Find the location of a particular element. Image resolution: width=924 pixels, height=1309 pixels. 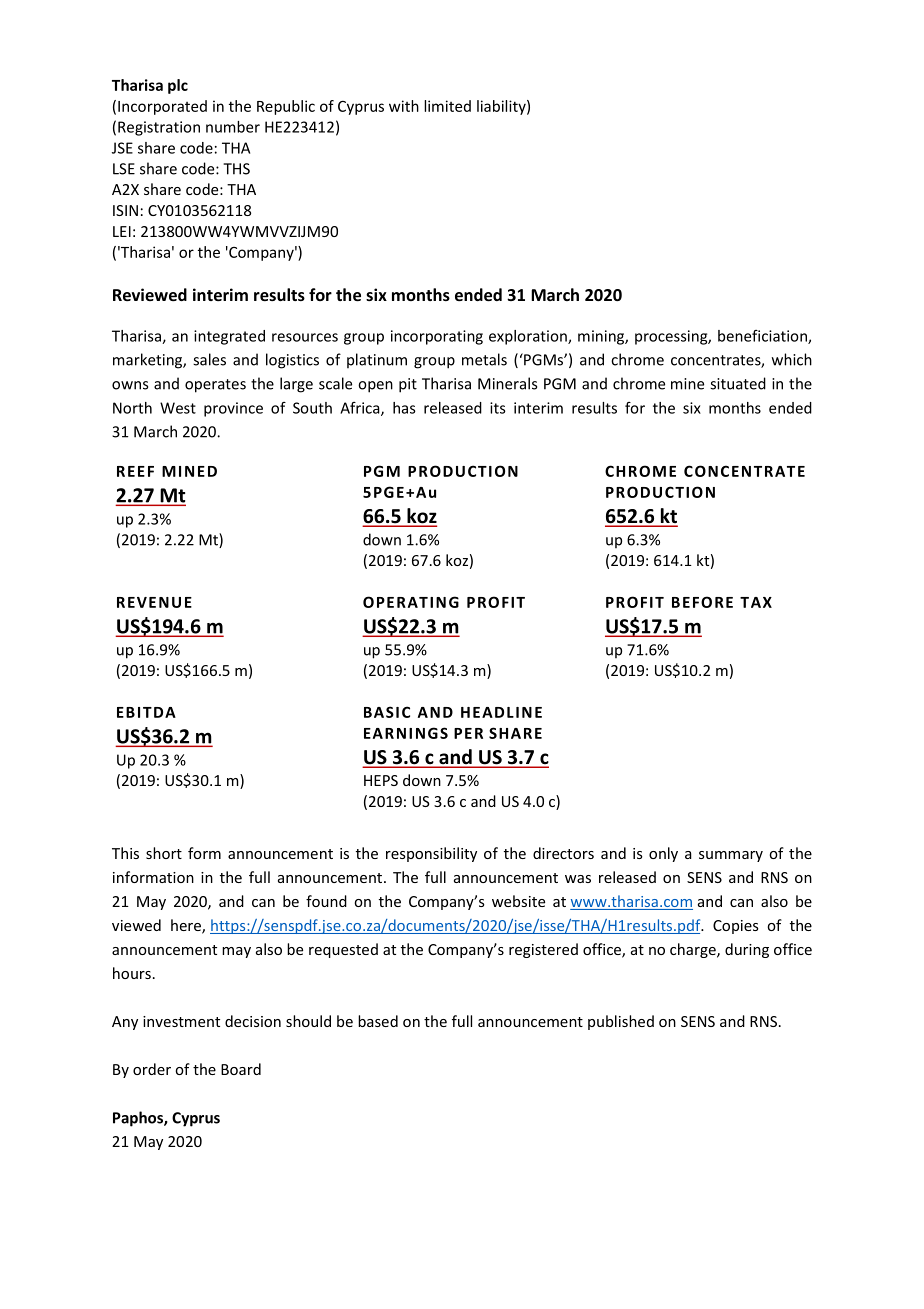

investment is located at coordinates (181, 1021).
